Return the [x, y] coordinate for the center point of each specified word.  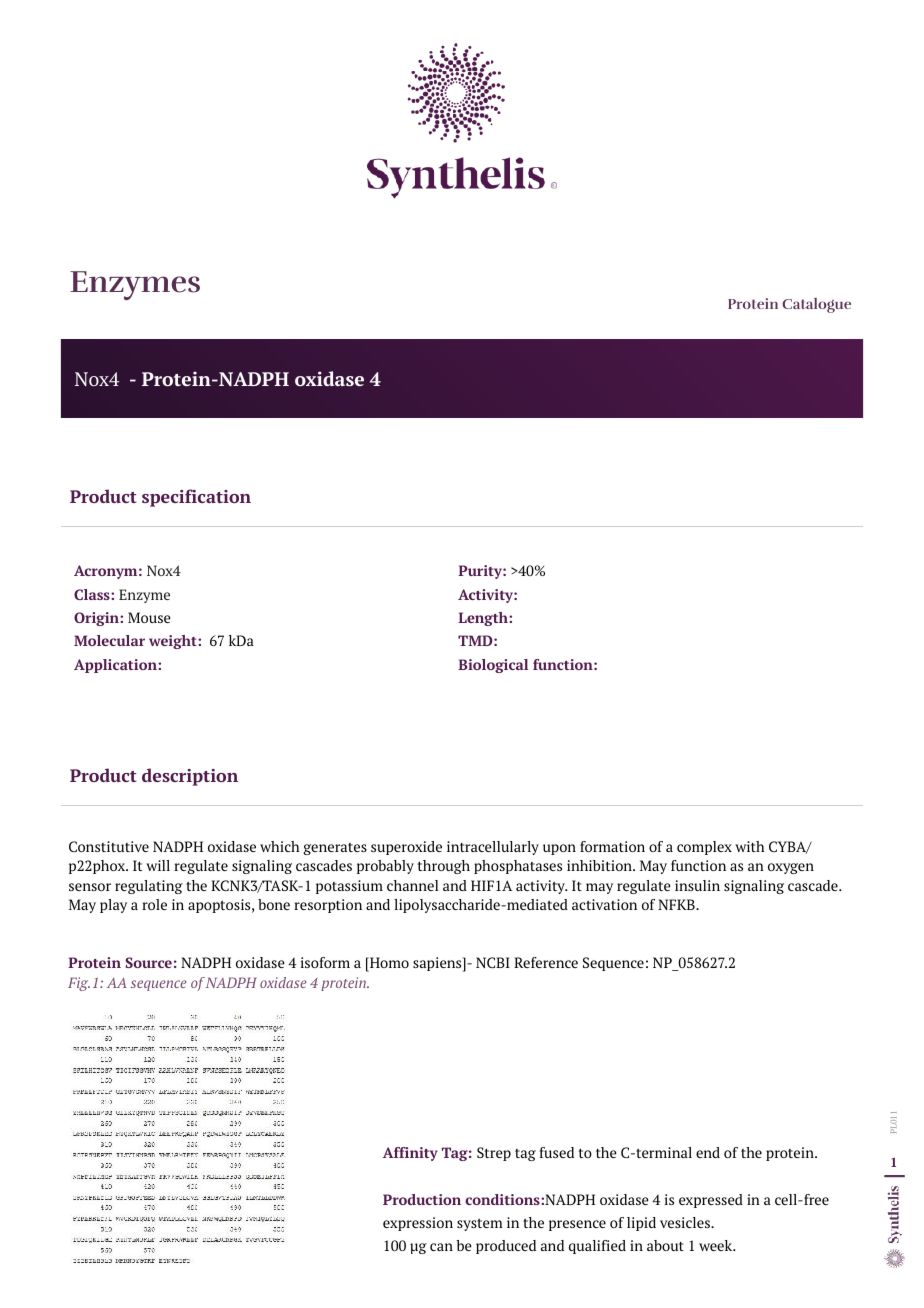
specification [196, 498]
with [749, 846]
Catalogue [816, 305]
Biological [493, 666]
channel [412, 885]
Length [484, 619]
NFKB [677, 904]
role [154, 904]
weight [174, 642]
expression [418, 1224]
